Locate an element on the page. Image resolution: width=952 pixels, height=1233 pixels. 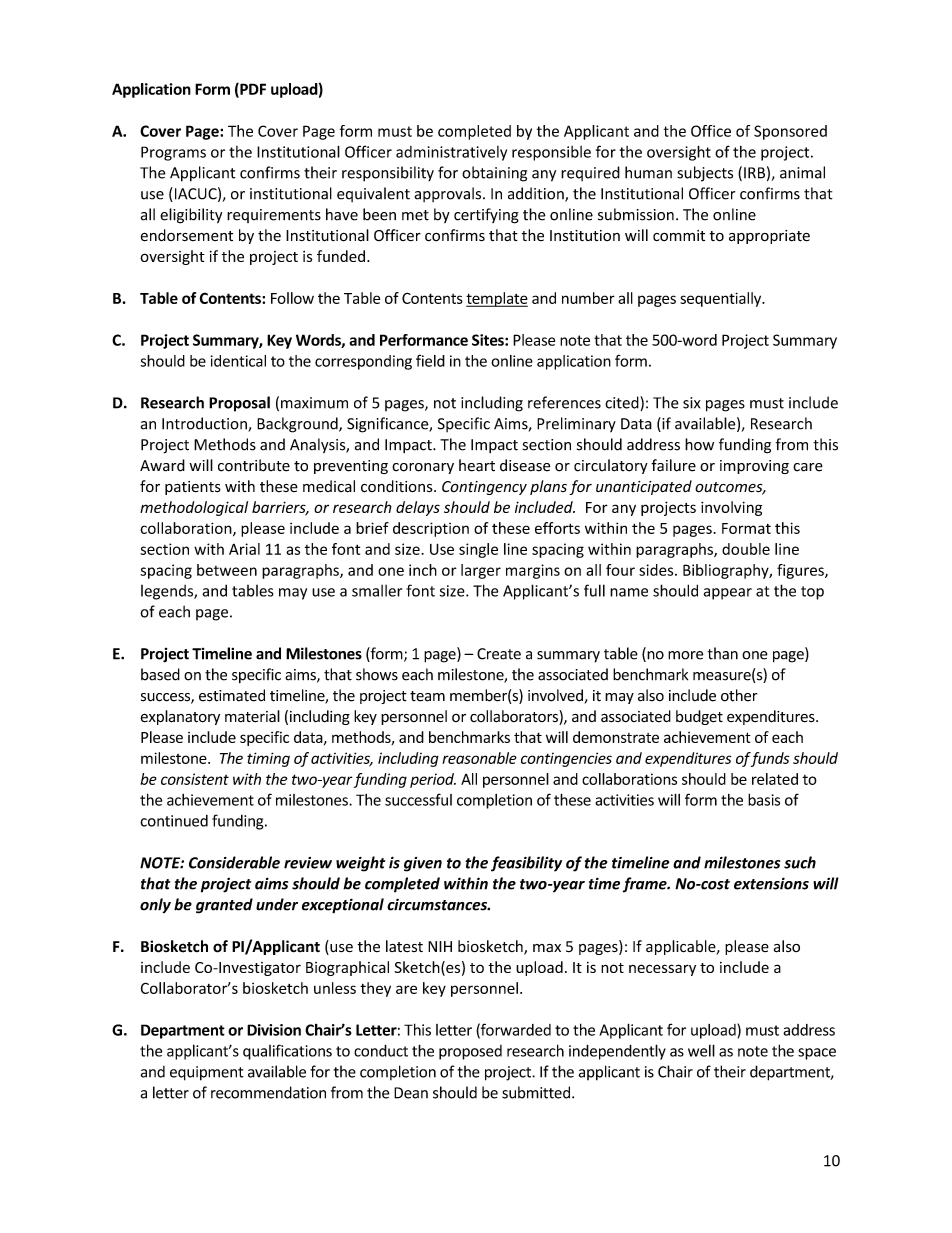
heart is located at coordinates (477, 465).
